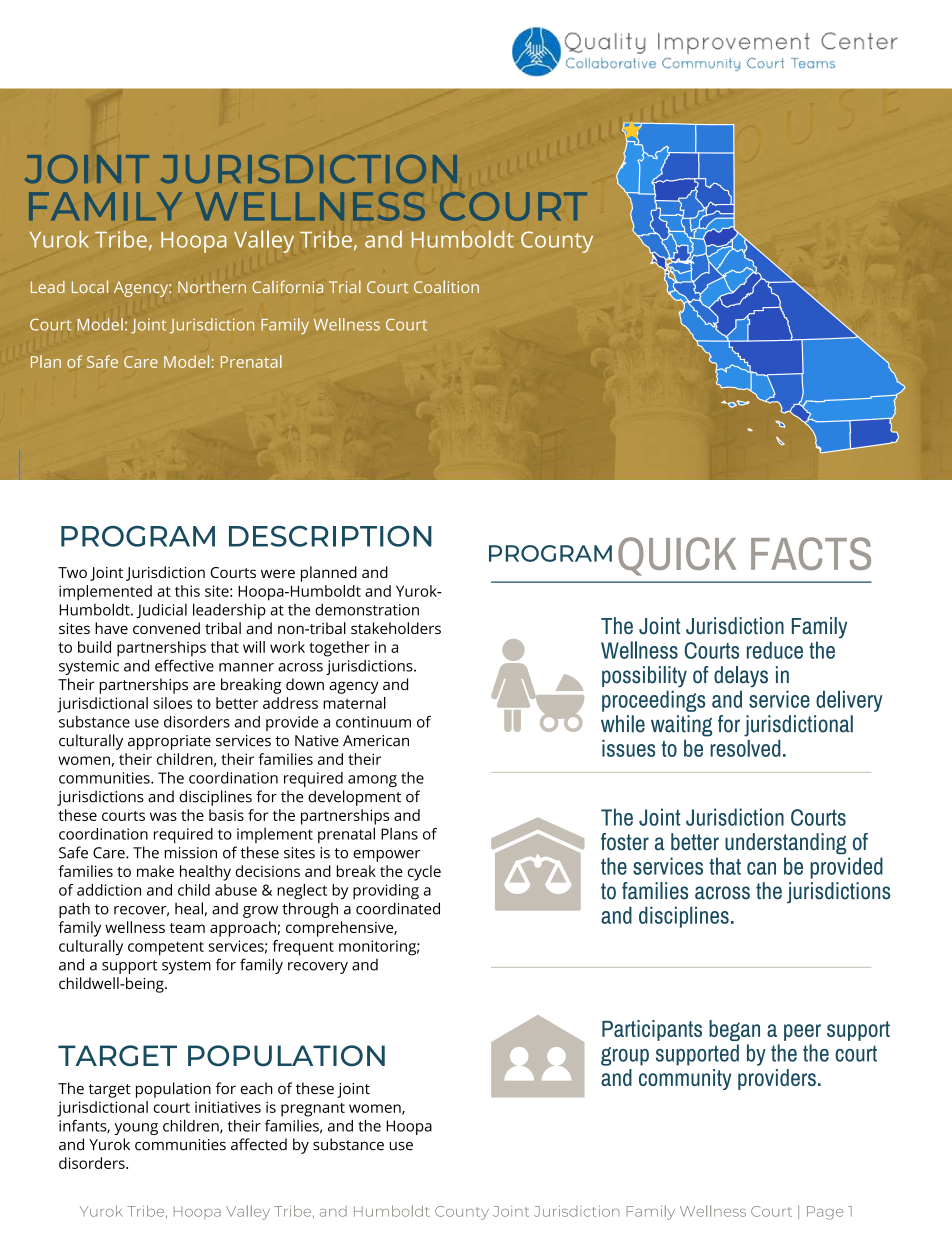 The height and width of the screenshot is (1233, 952). Describe the element at coordinates (825, 1213) in the screenshot. I see `Page` at that location.
